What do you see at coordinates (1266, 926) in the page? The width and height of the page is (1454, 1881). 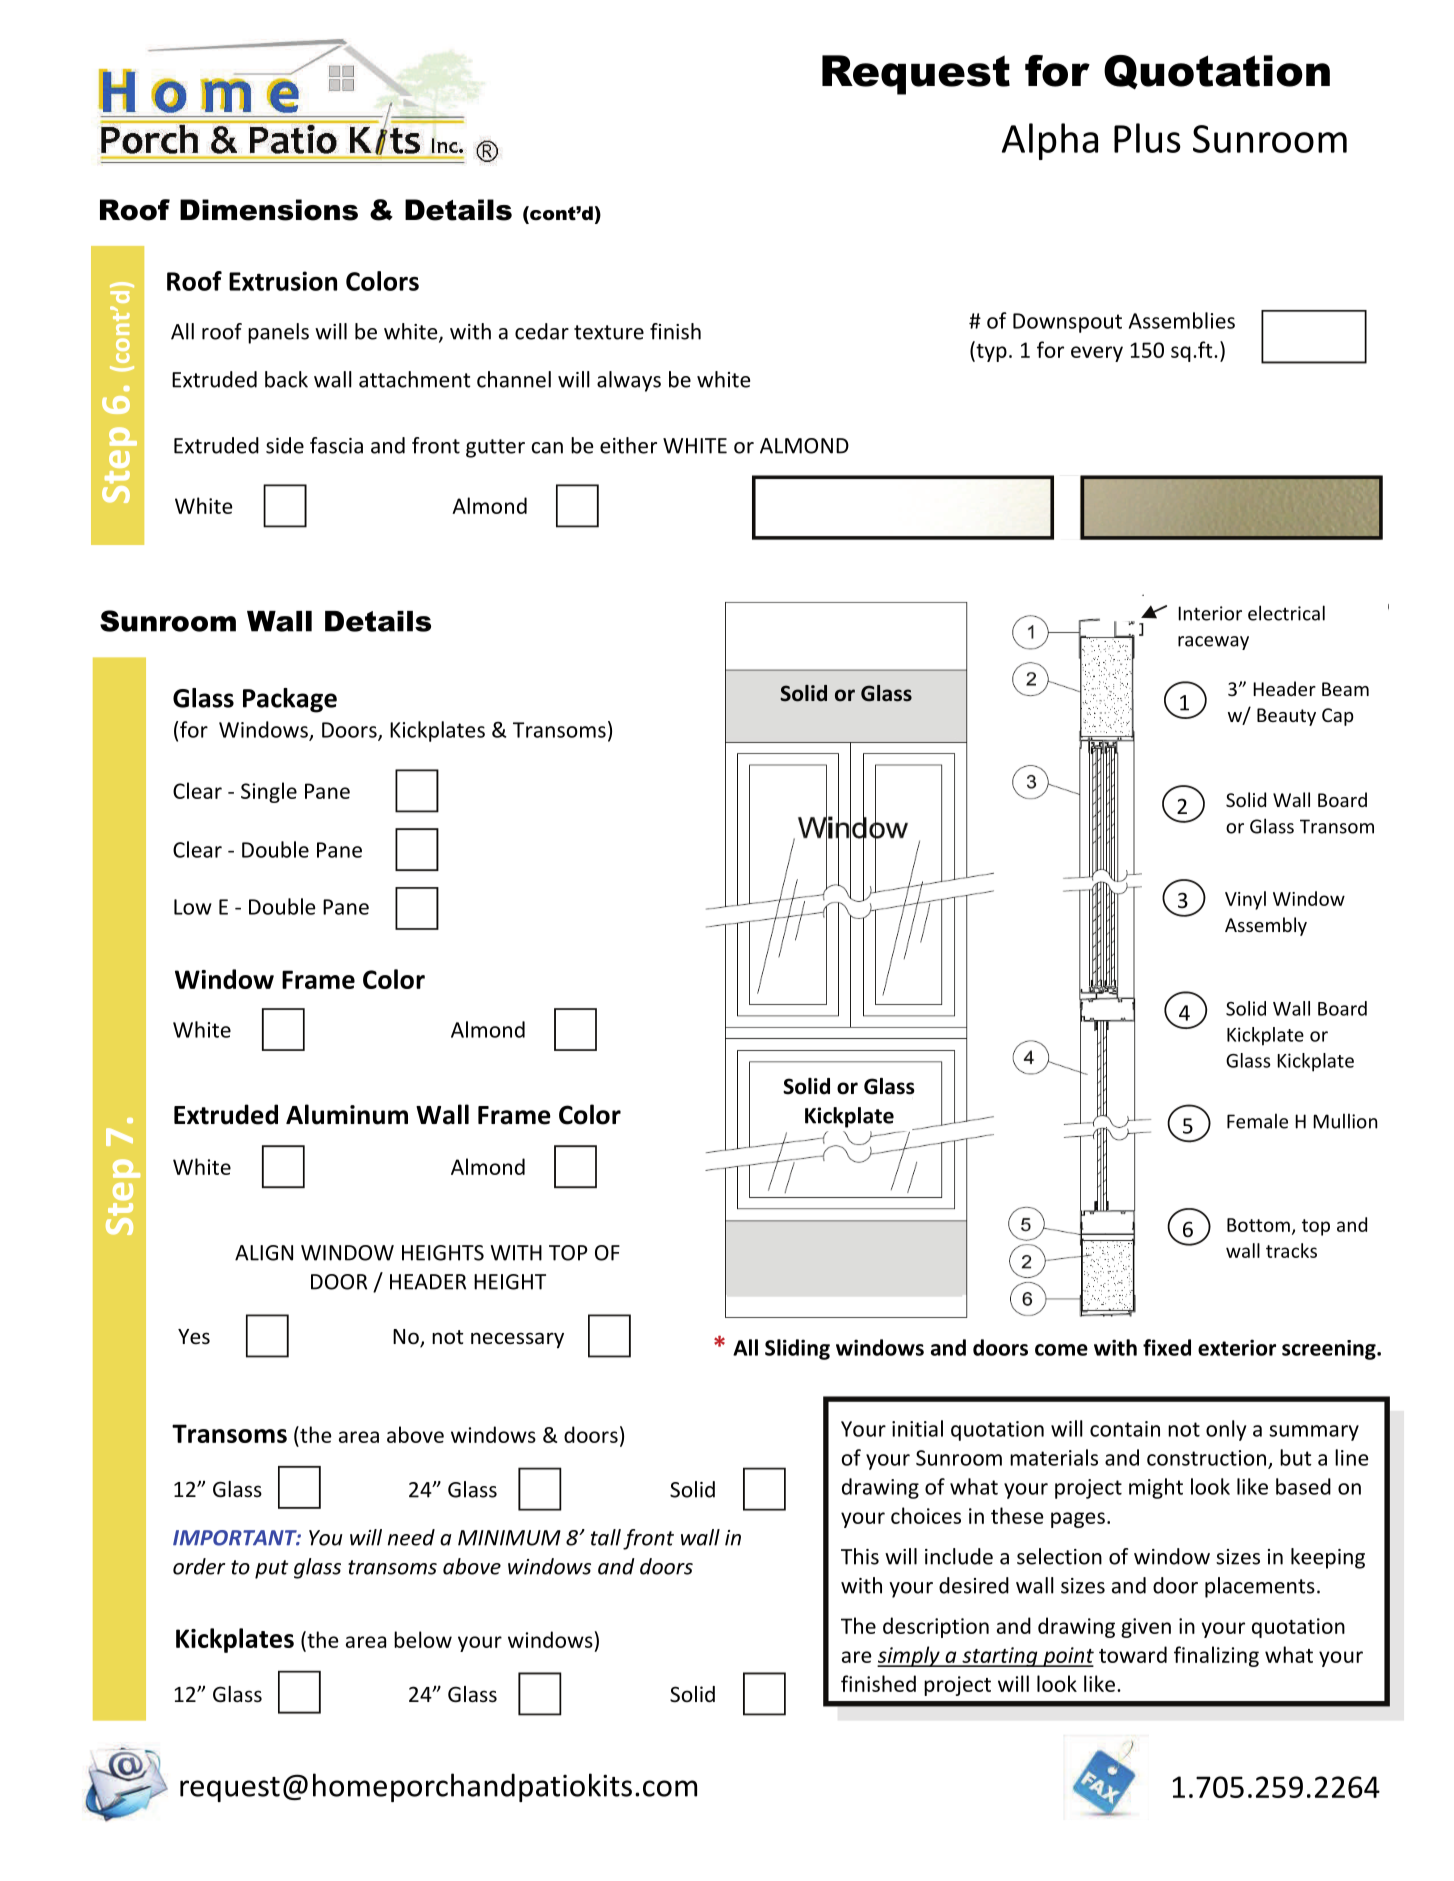 I see `Assembly` at bounding box center [1266, 926].
